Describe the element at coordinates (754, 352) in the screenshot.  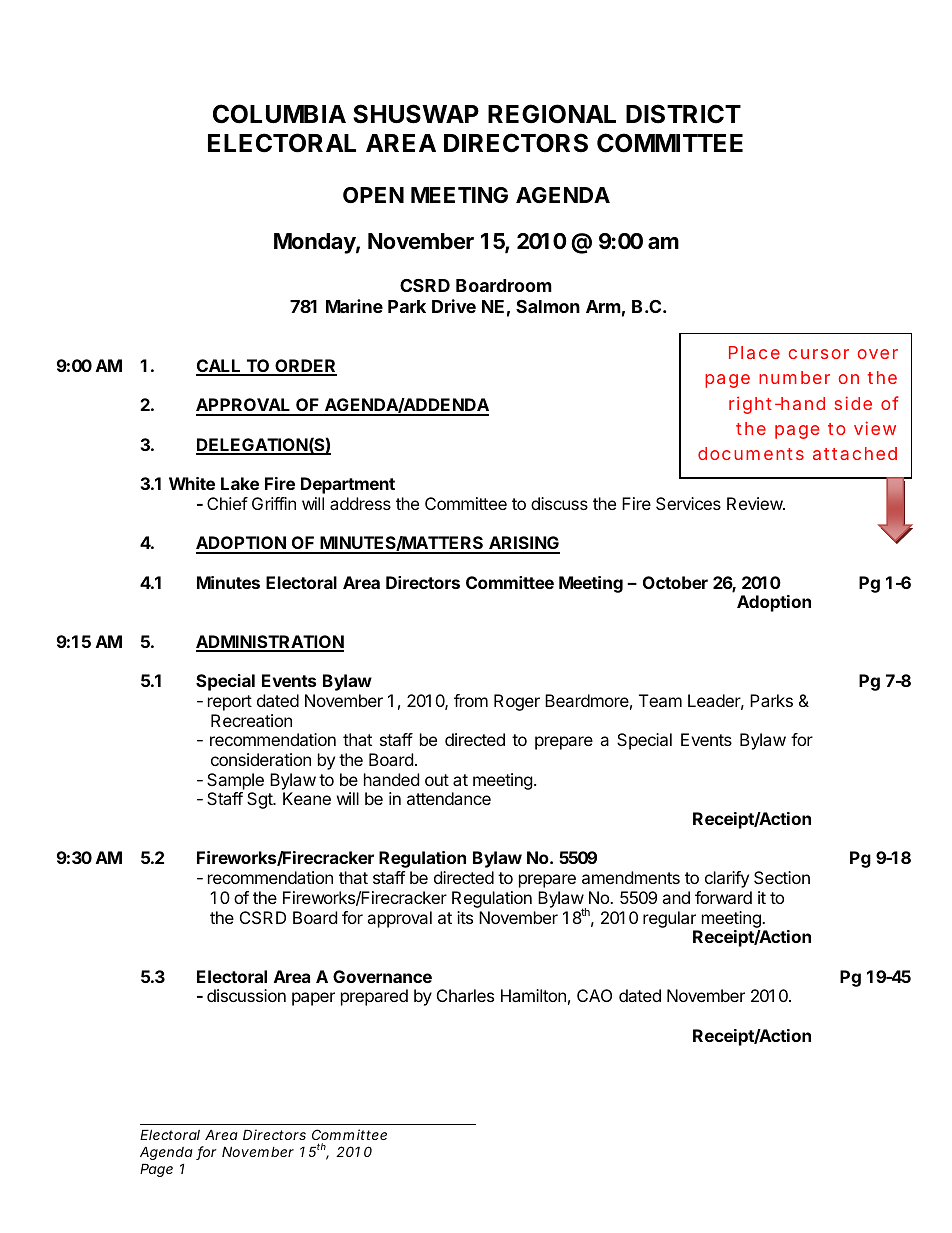
I see `Place` at that location.
